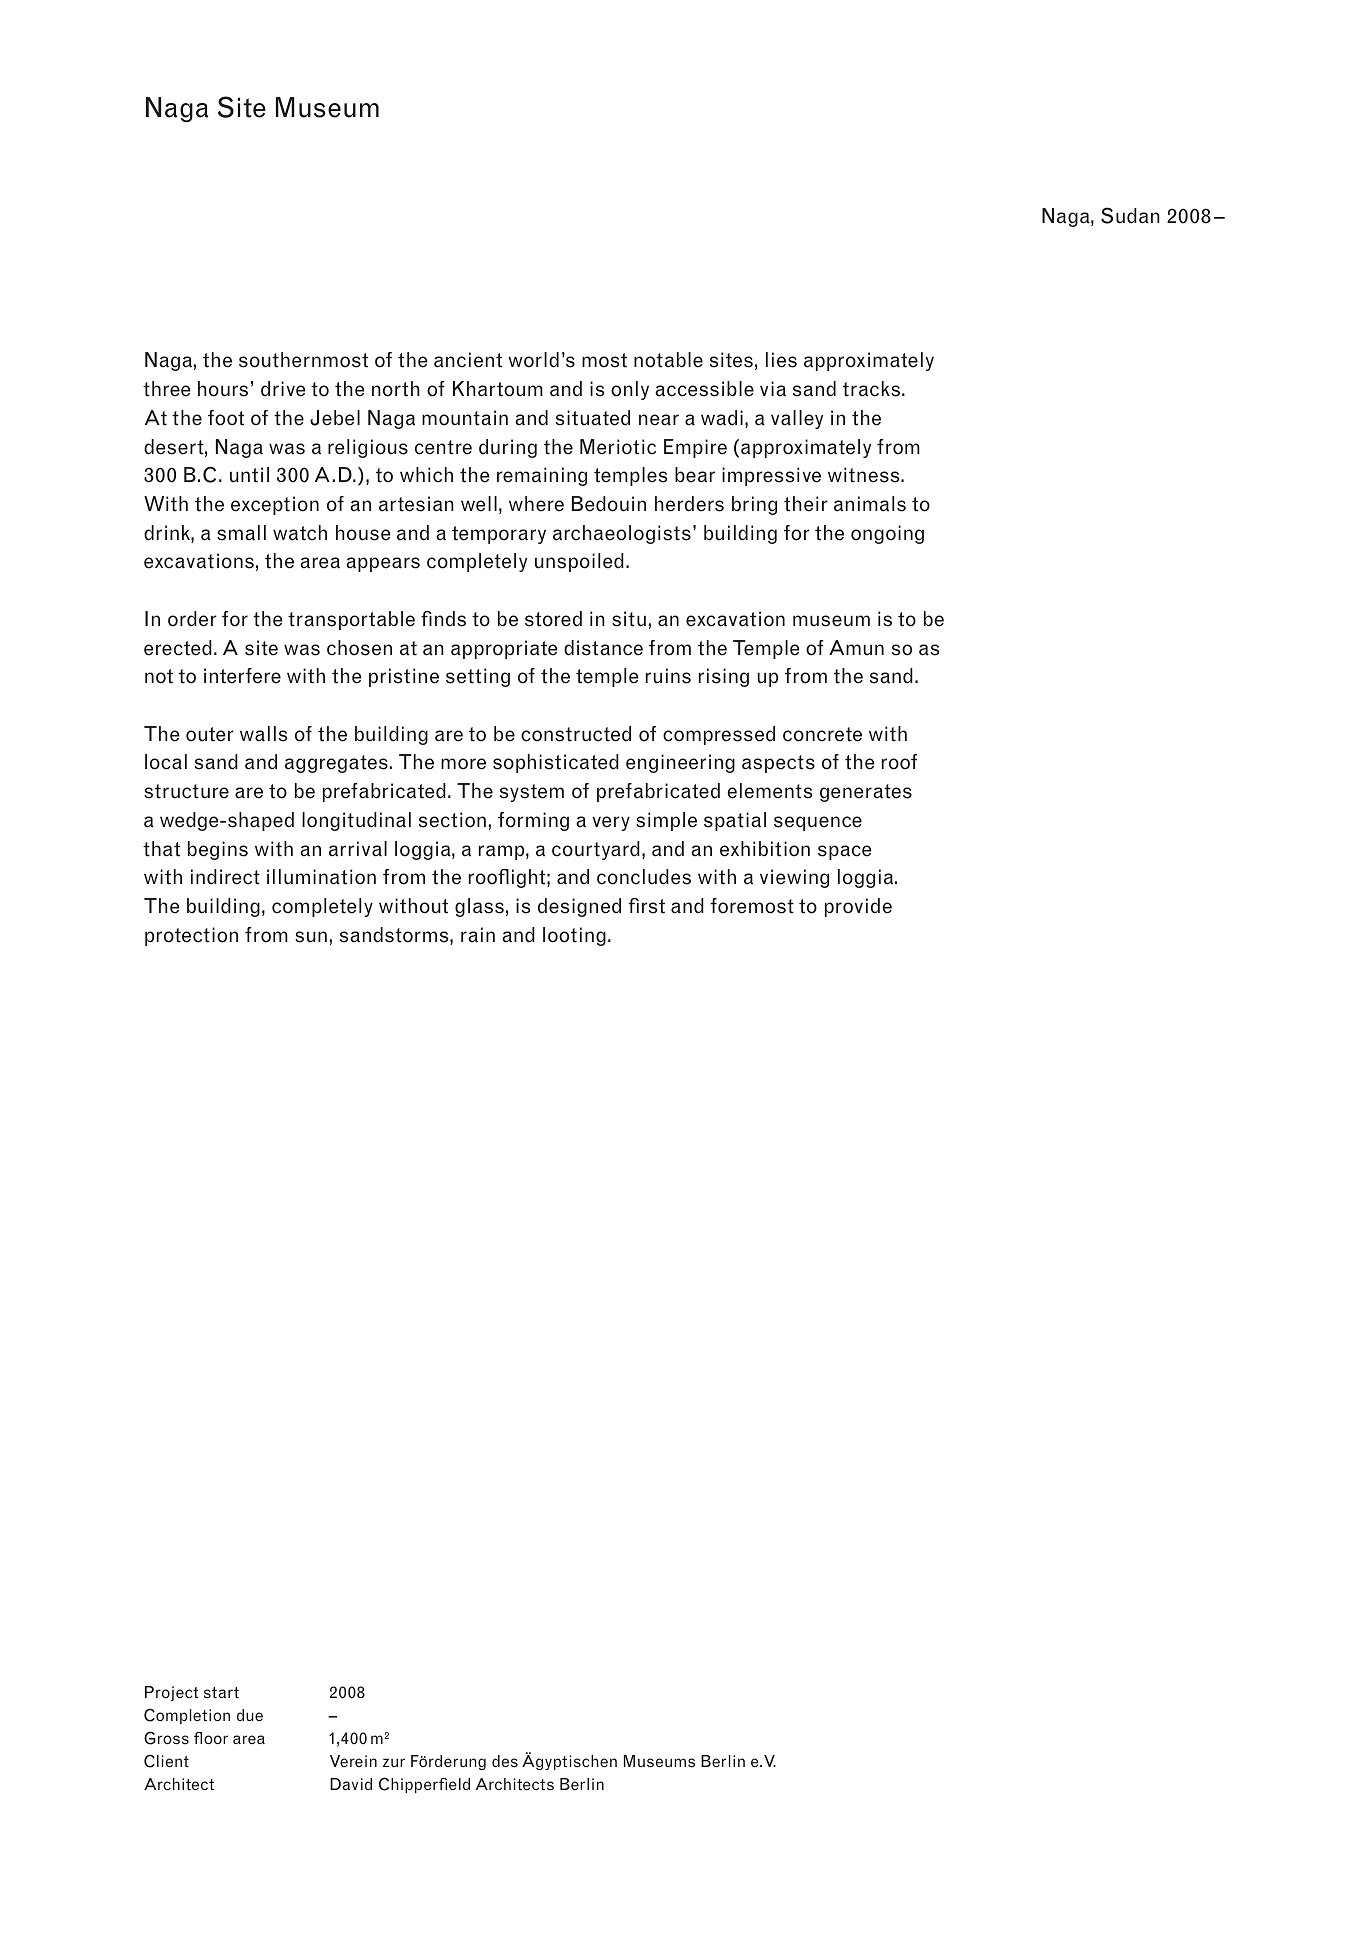 The height and width of the page is (1934, 1368). What do you see at coordinates (394, 1762) in the page?
I see `zur` at bounding box center [394, 1762].
